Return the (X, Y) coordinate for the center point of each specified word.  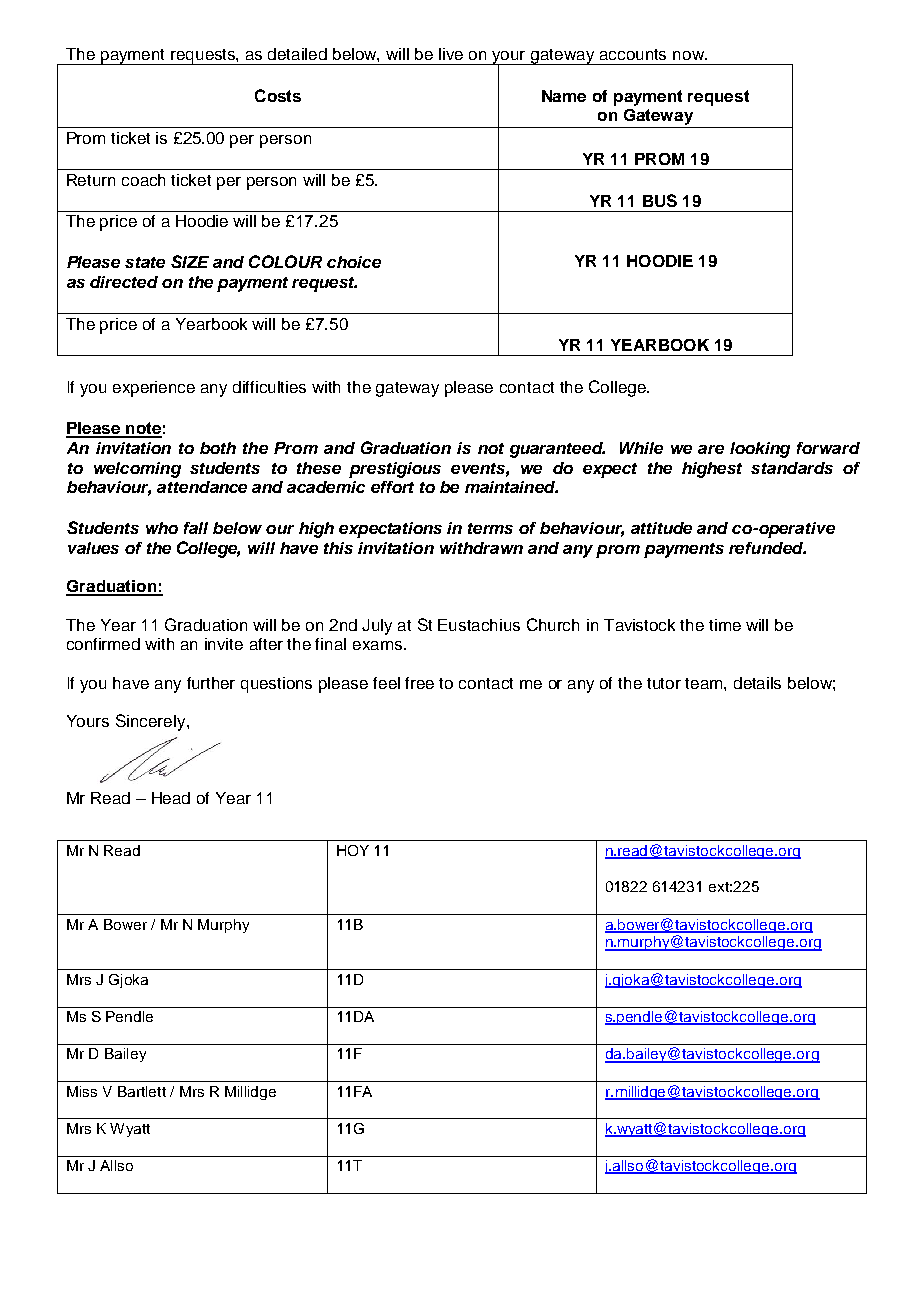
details (757, 683)
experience (154, 389)
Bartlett (142, 1091)
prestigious (395, 470)
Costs (278, 95)
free (419, 683)
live (451, 54)
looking (760, 450)
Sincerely (152, 722)
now (689, 55)
